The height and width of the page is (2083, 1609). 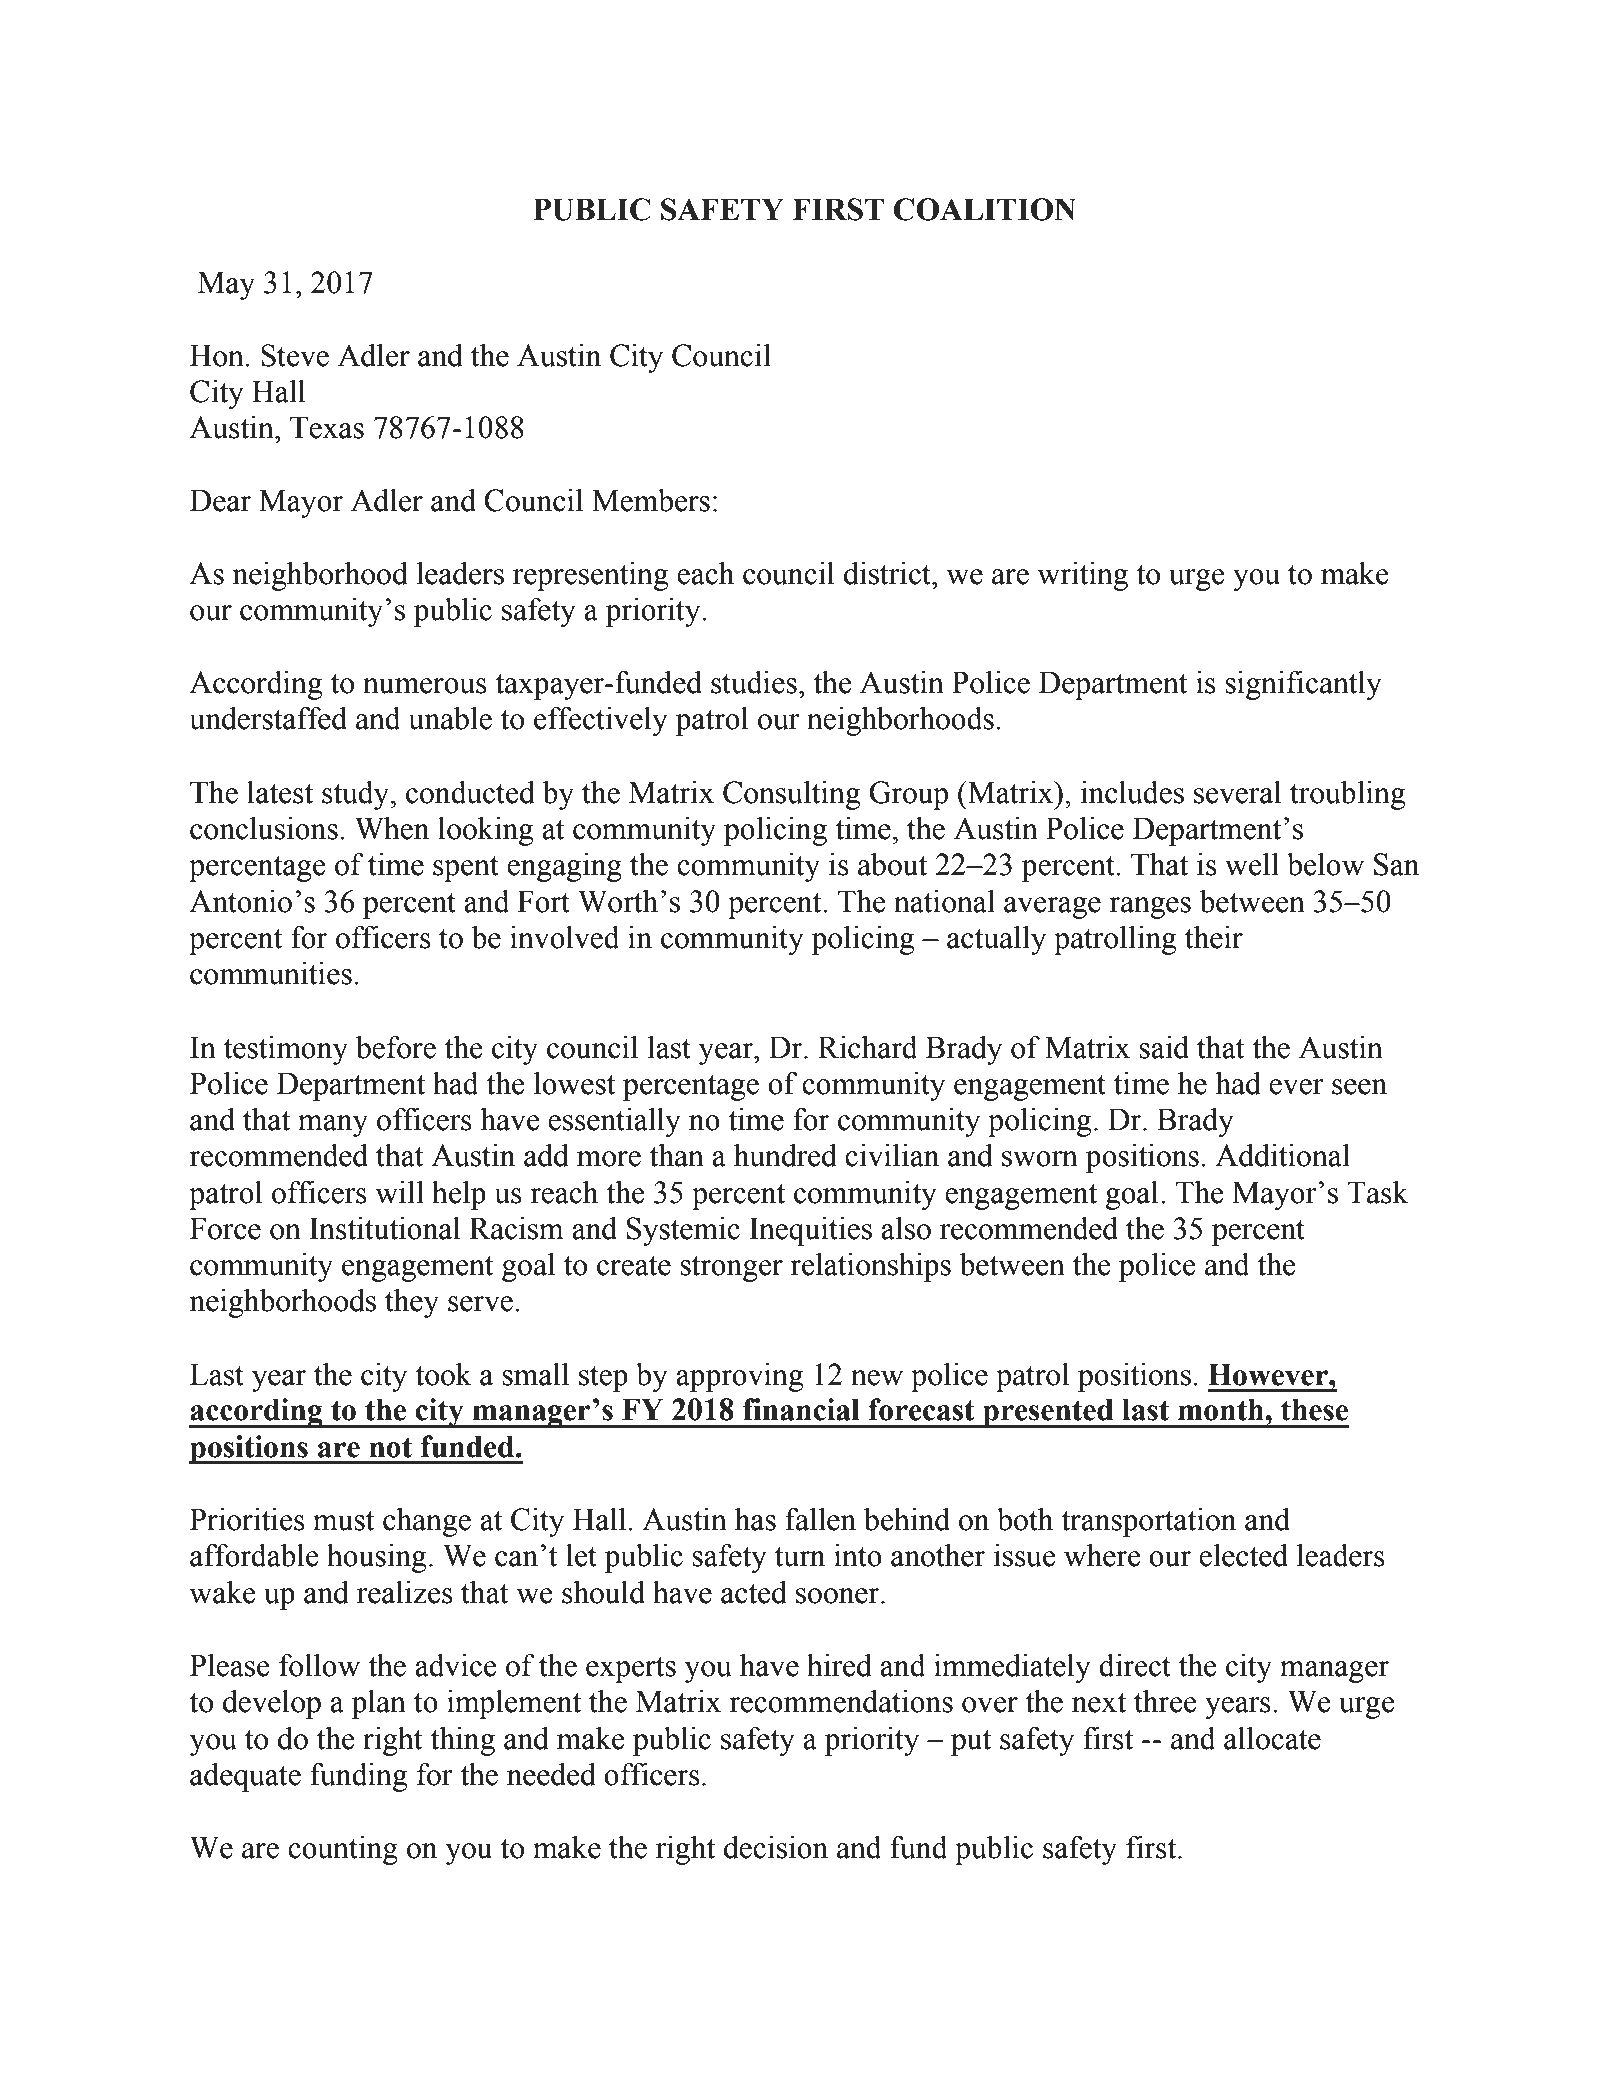 What do you see at coordinates (1222, 1409) in the page?
I see `month` at bounding box center [1222, 1409].
